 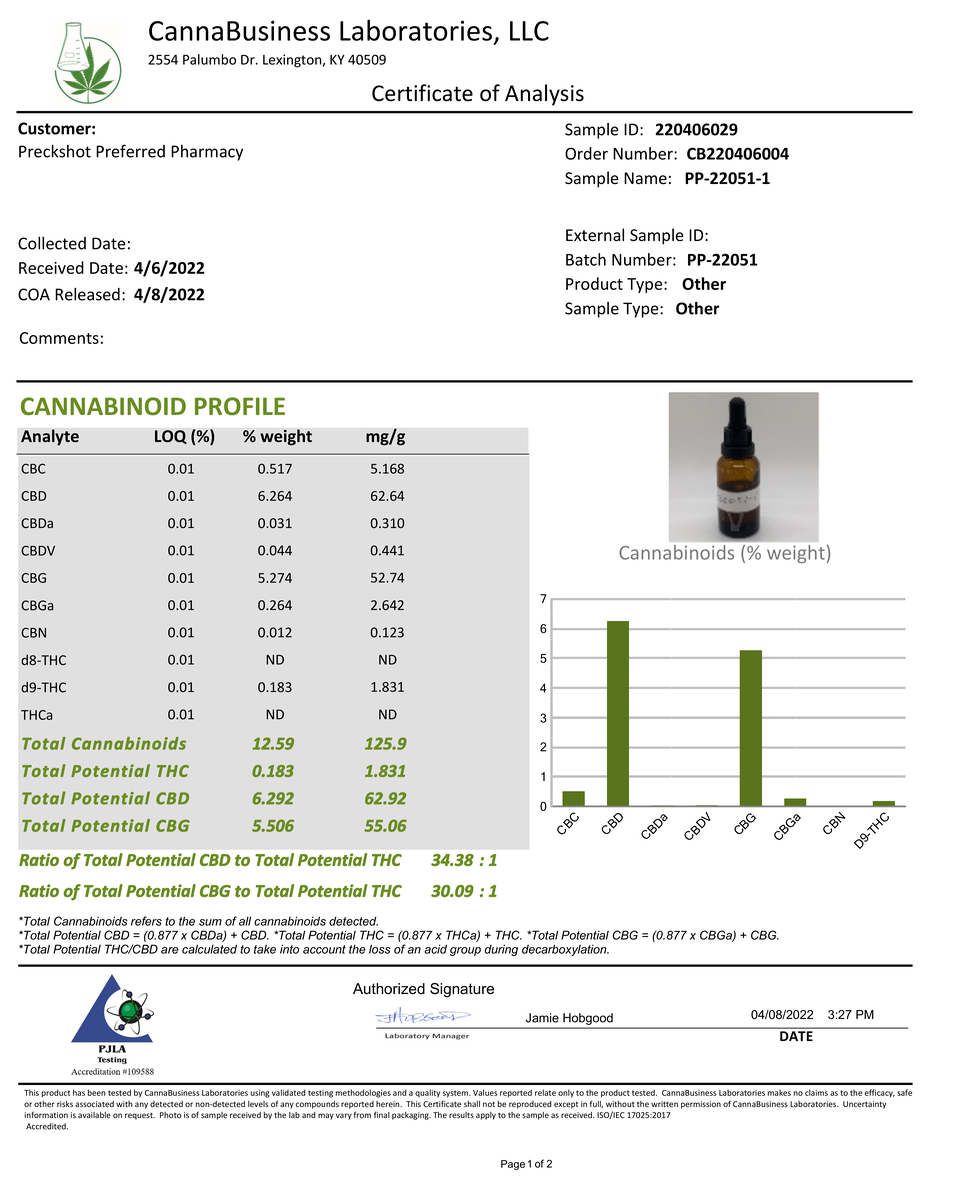 What do you see at coordinates (240, 406) in the screenshot?
I see `PROFILE` at bounding box center [240, 406].
